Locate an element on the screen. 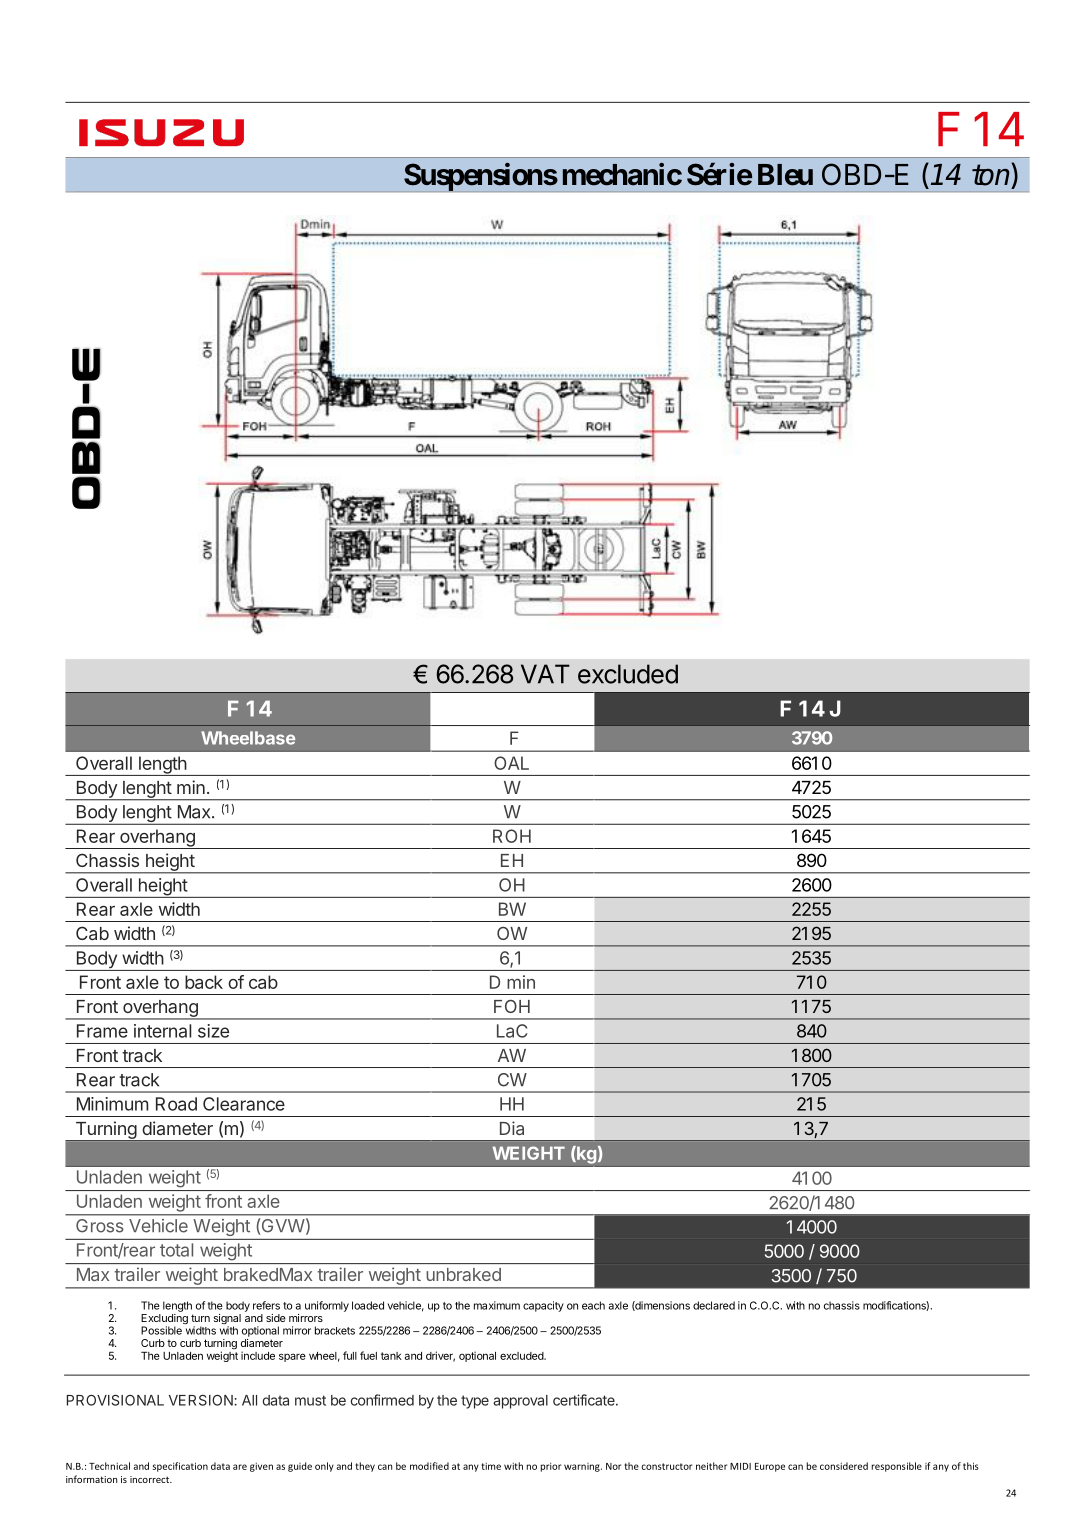 The image size is (1082, 1530). internal is located at coordinates (163, 1031).
